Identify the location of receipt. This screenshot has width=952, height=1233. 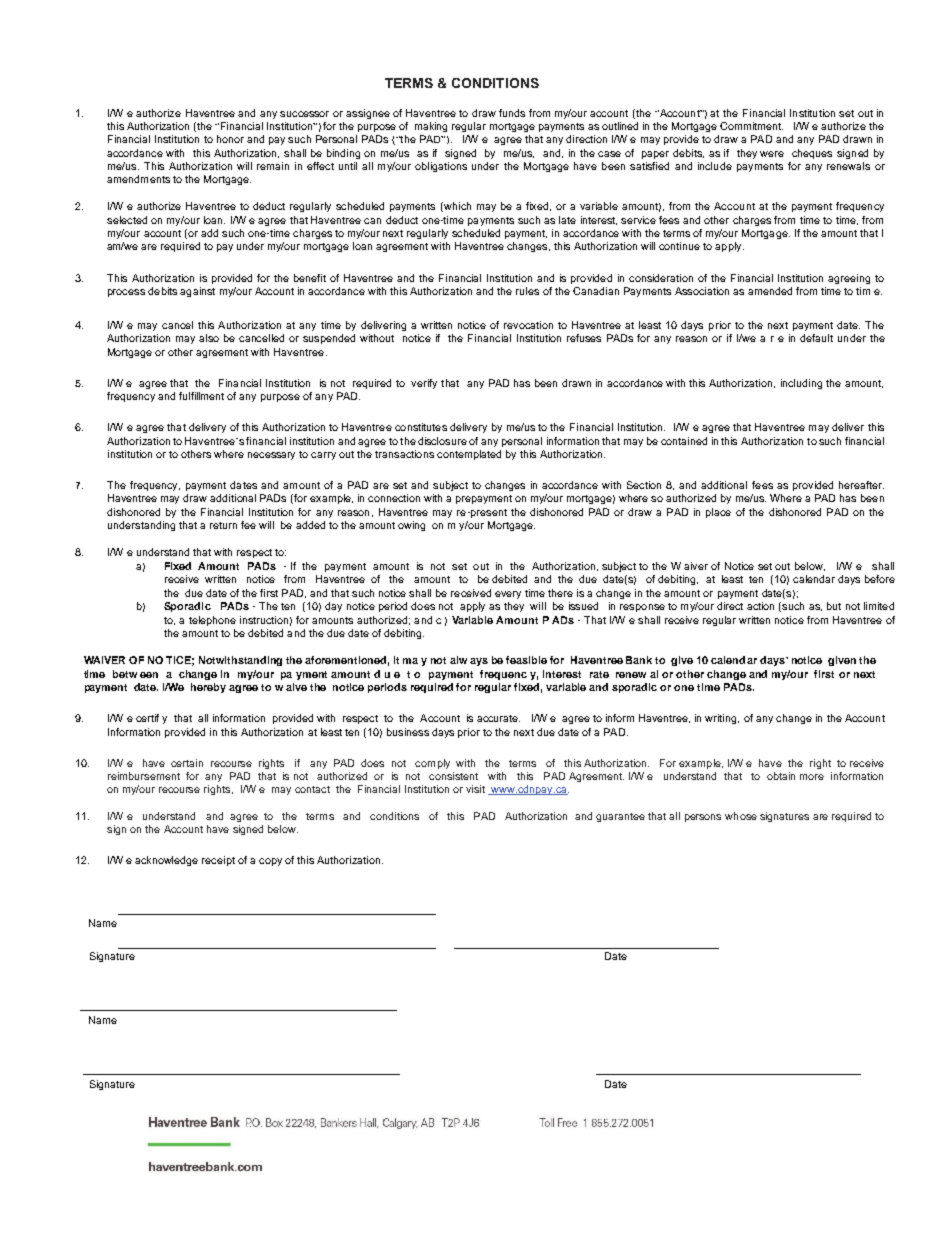
(218, 861).
